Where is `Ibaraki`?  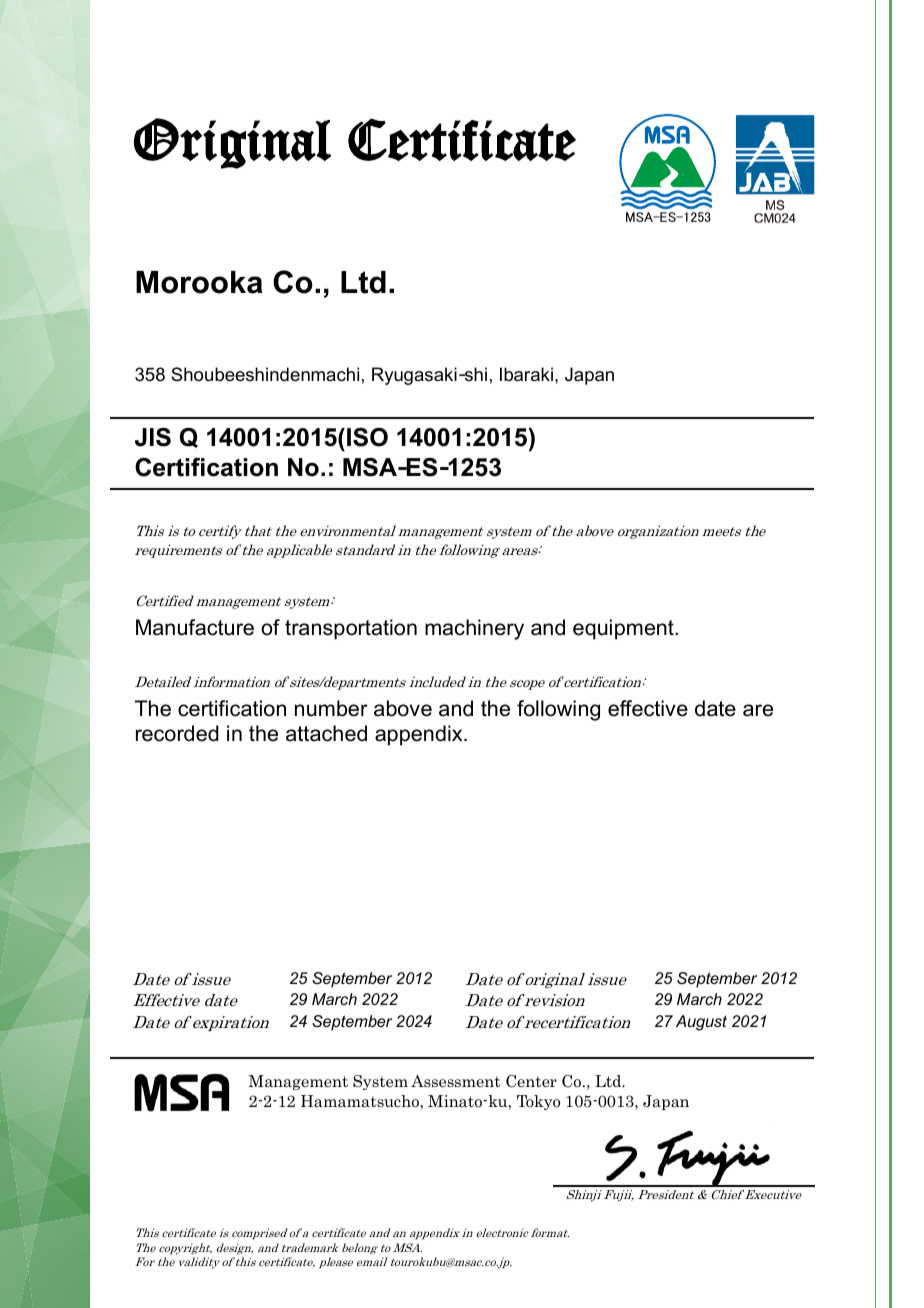
Ibaraki is located at coordinates (526, 374).
